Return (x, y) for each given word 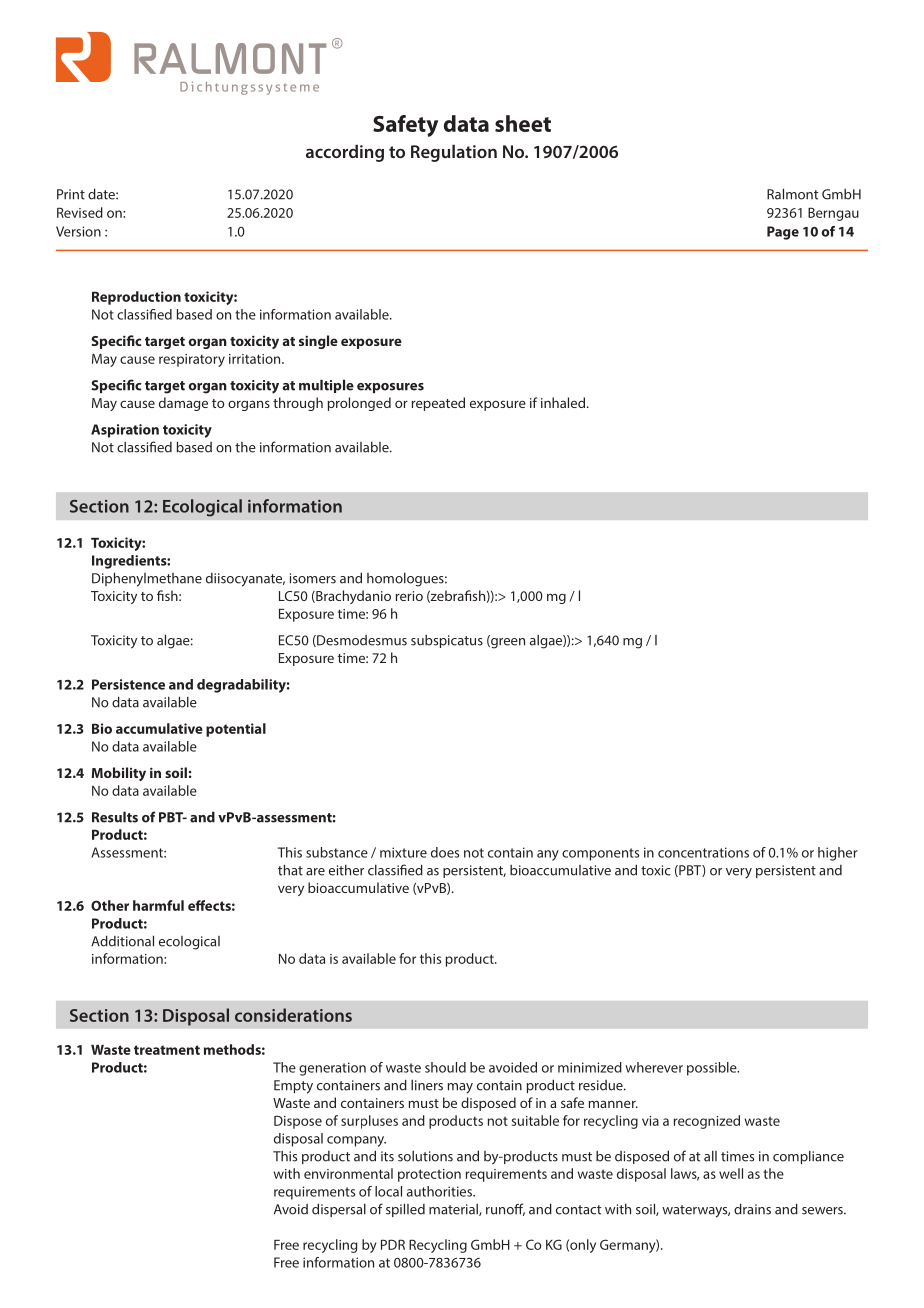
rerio (409, 596)
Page (783, 233)
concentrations (703, 852)
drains (752, 1209)
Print (71, 194)
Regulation (454, 153)
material (454, 1210)
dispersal (339, 1210)
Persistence (128, 684)
